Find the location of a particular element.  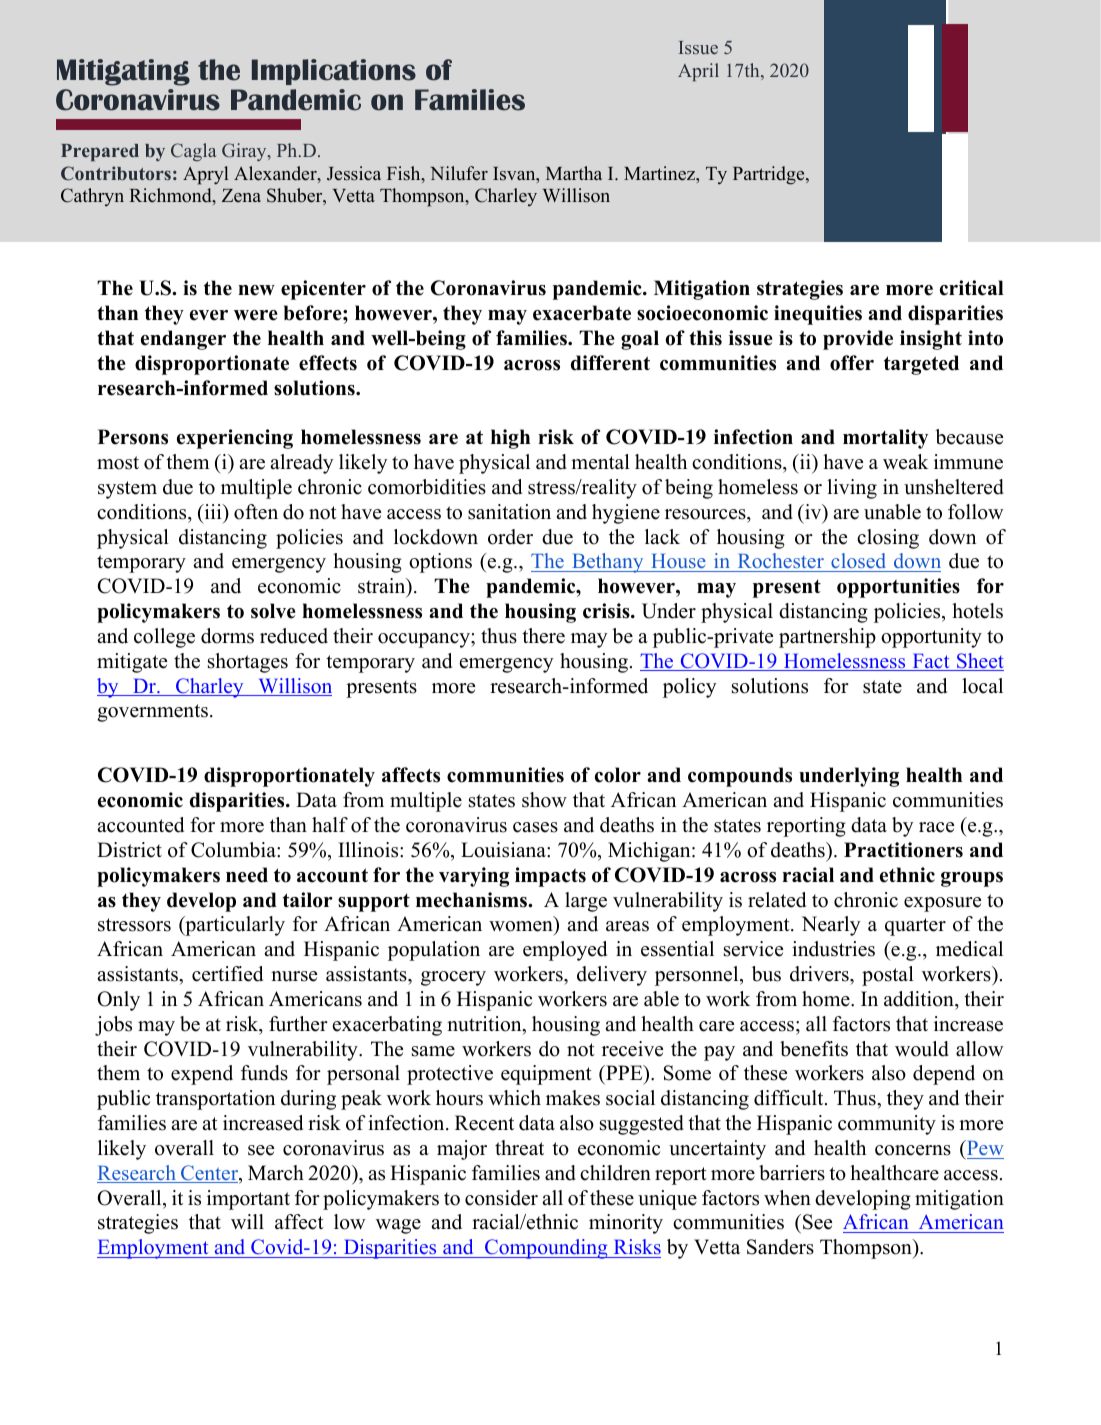

when is located at coordinates (787, 1198).
